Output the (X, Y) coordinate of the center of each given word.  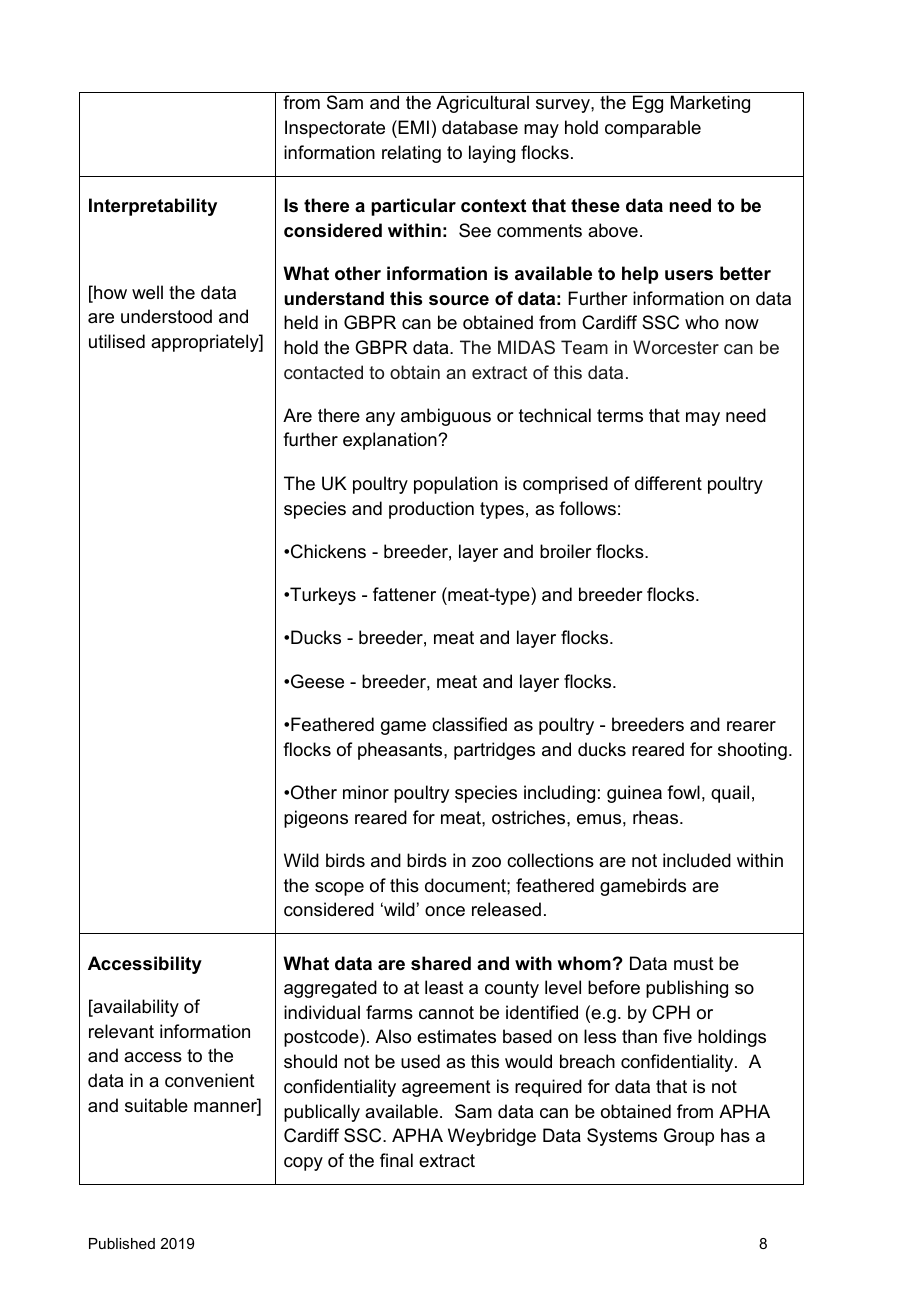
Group (689, 1137)
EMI (412, 127)
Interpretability (153, 207)
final (396, 1160)
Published (122, 1243)
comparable (653, 129)
